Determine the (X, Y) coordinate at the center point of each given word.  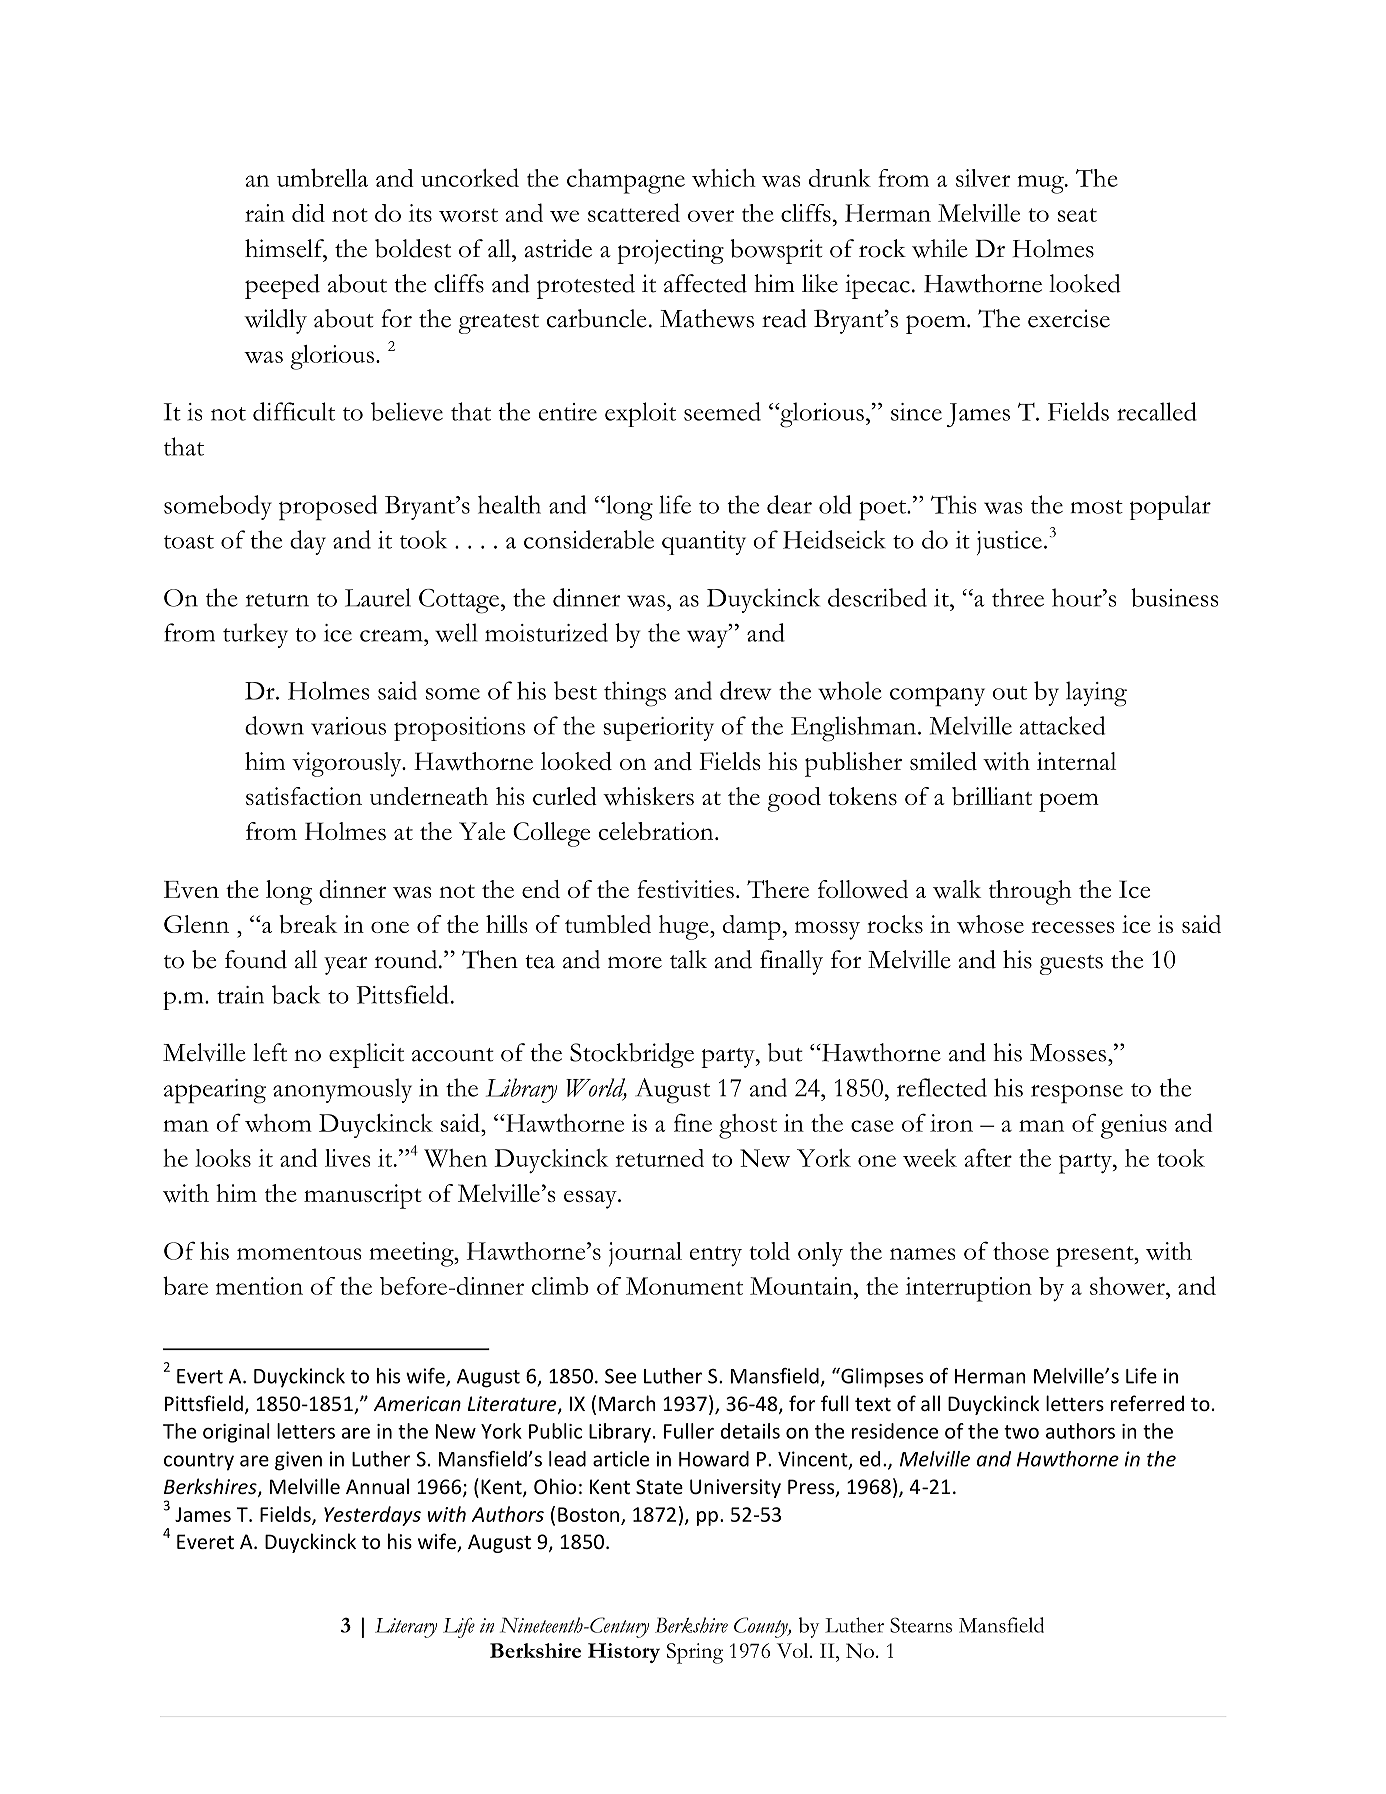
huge (685, 927)
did (308, 213)
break (308, 924)
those (1021, 1251)
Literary (406, 1628)
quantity (704, 543)
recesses (1072, 927)
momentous (299, 1253)
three (1018, 597)
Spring (695, 1653)
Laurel (378, 597)
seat (1077, 215)
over (711, 216)
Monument (684, 1286)
